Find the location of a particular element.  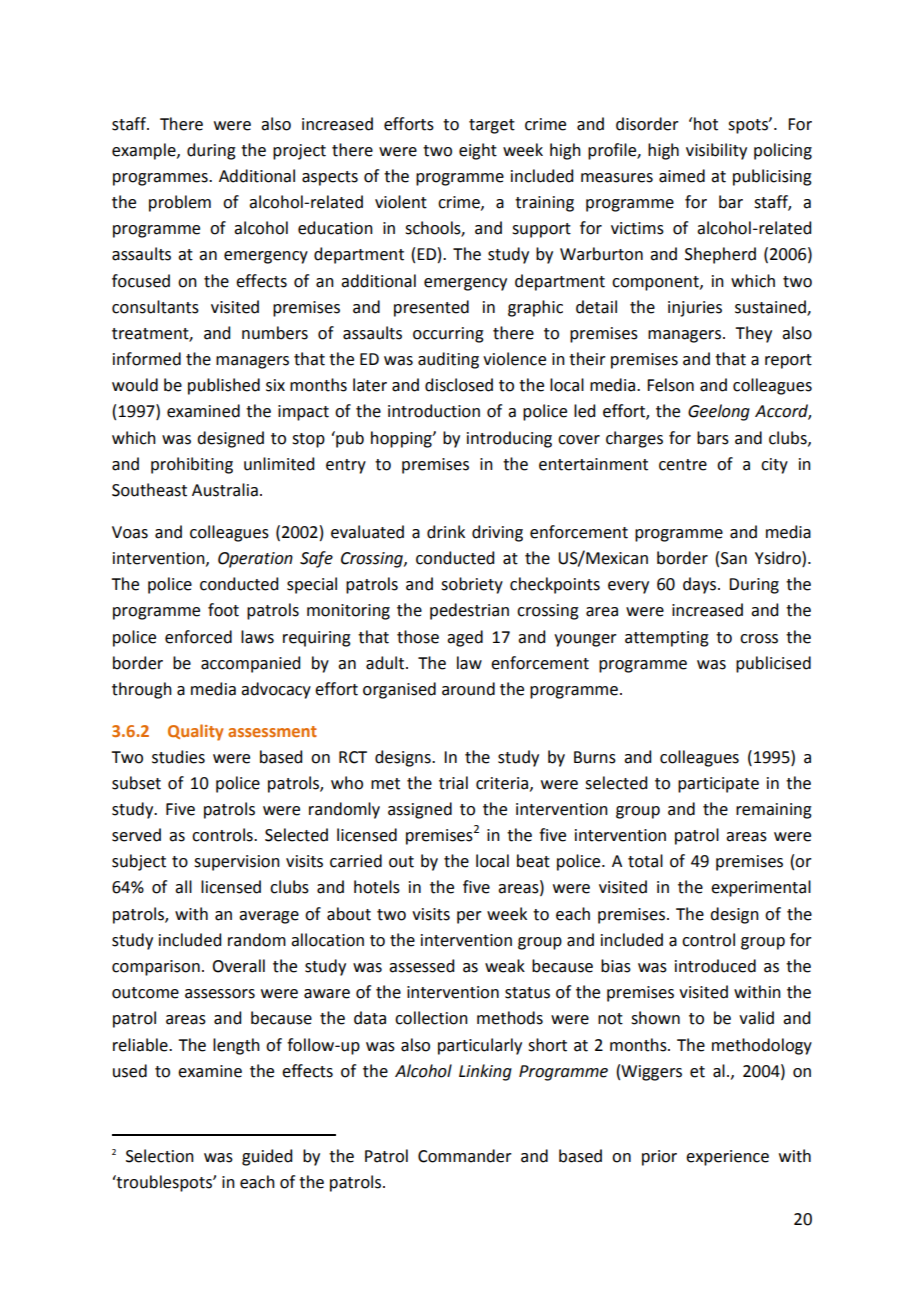

Commander is located at coordinates (465, 1156).
